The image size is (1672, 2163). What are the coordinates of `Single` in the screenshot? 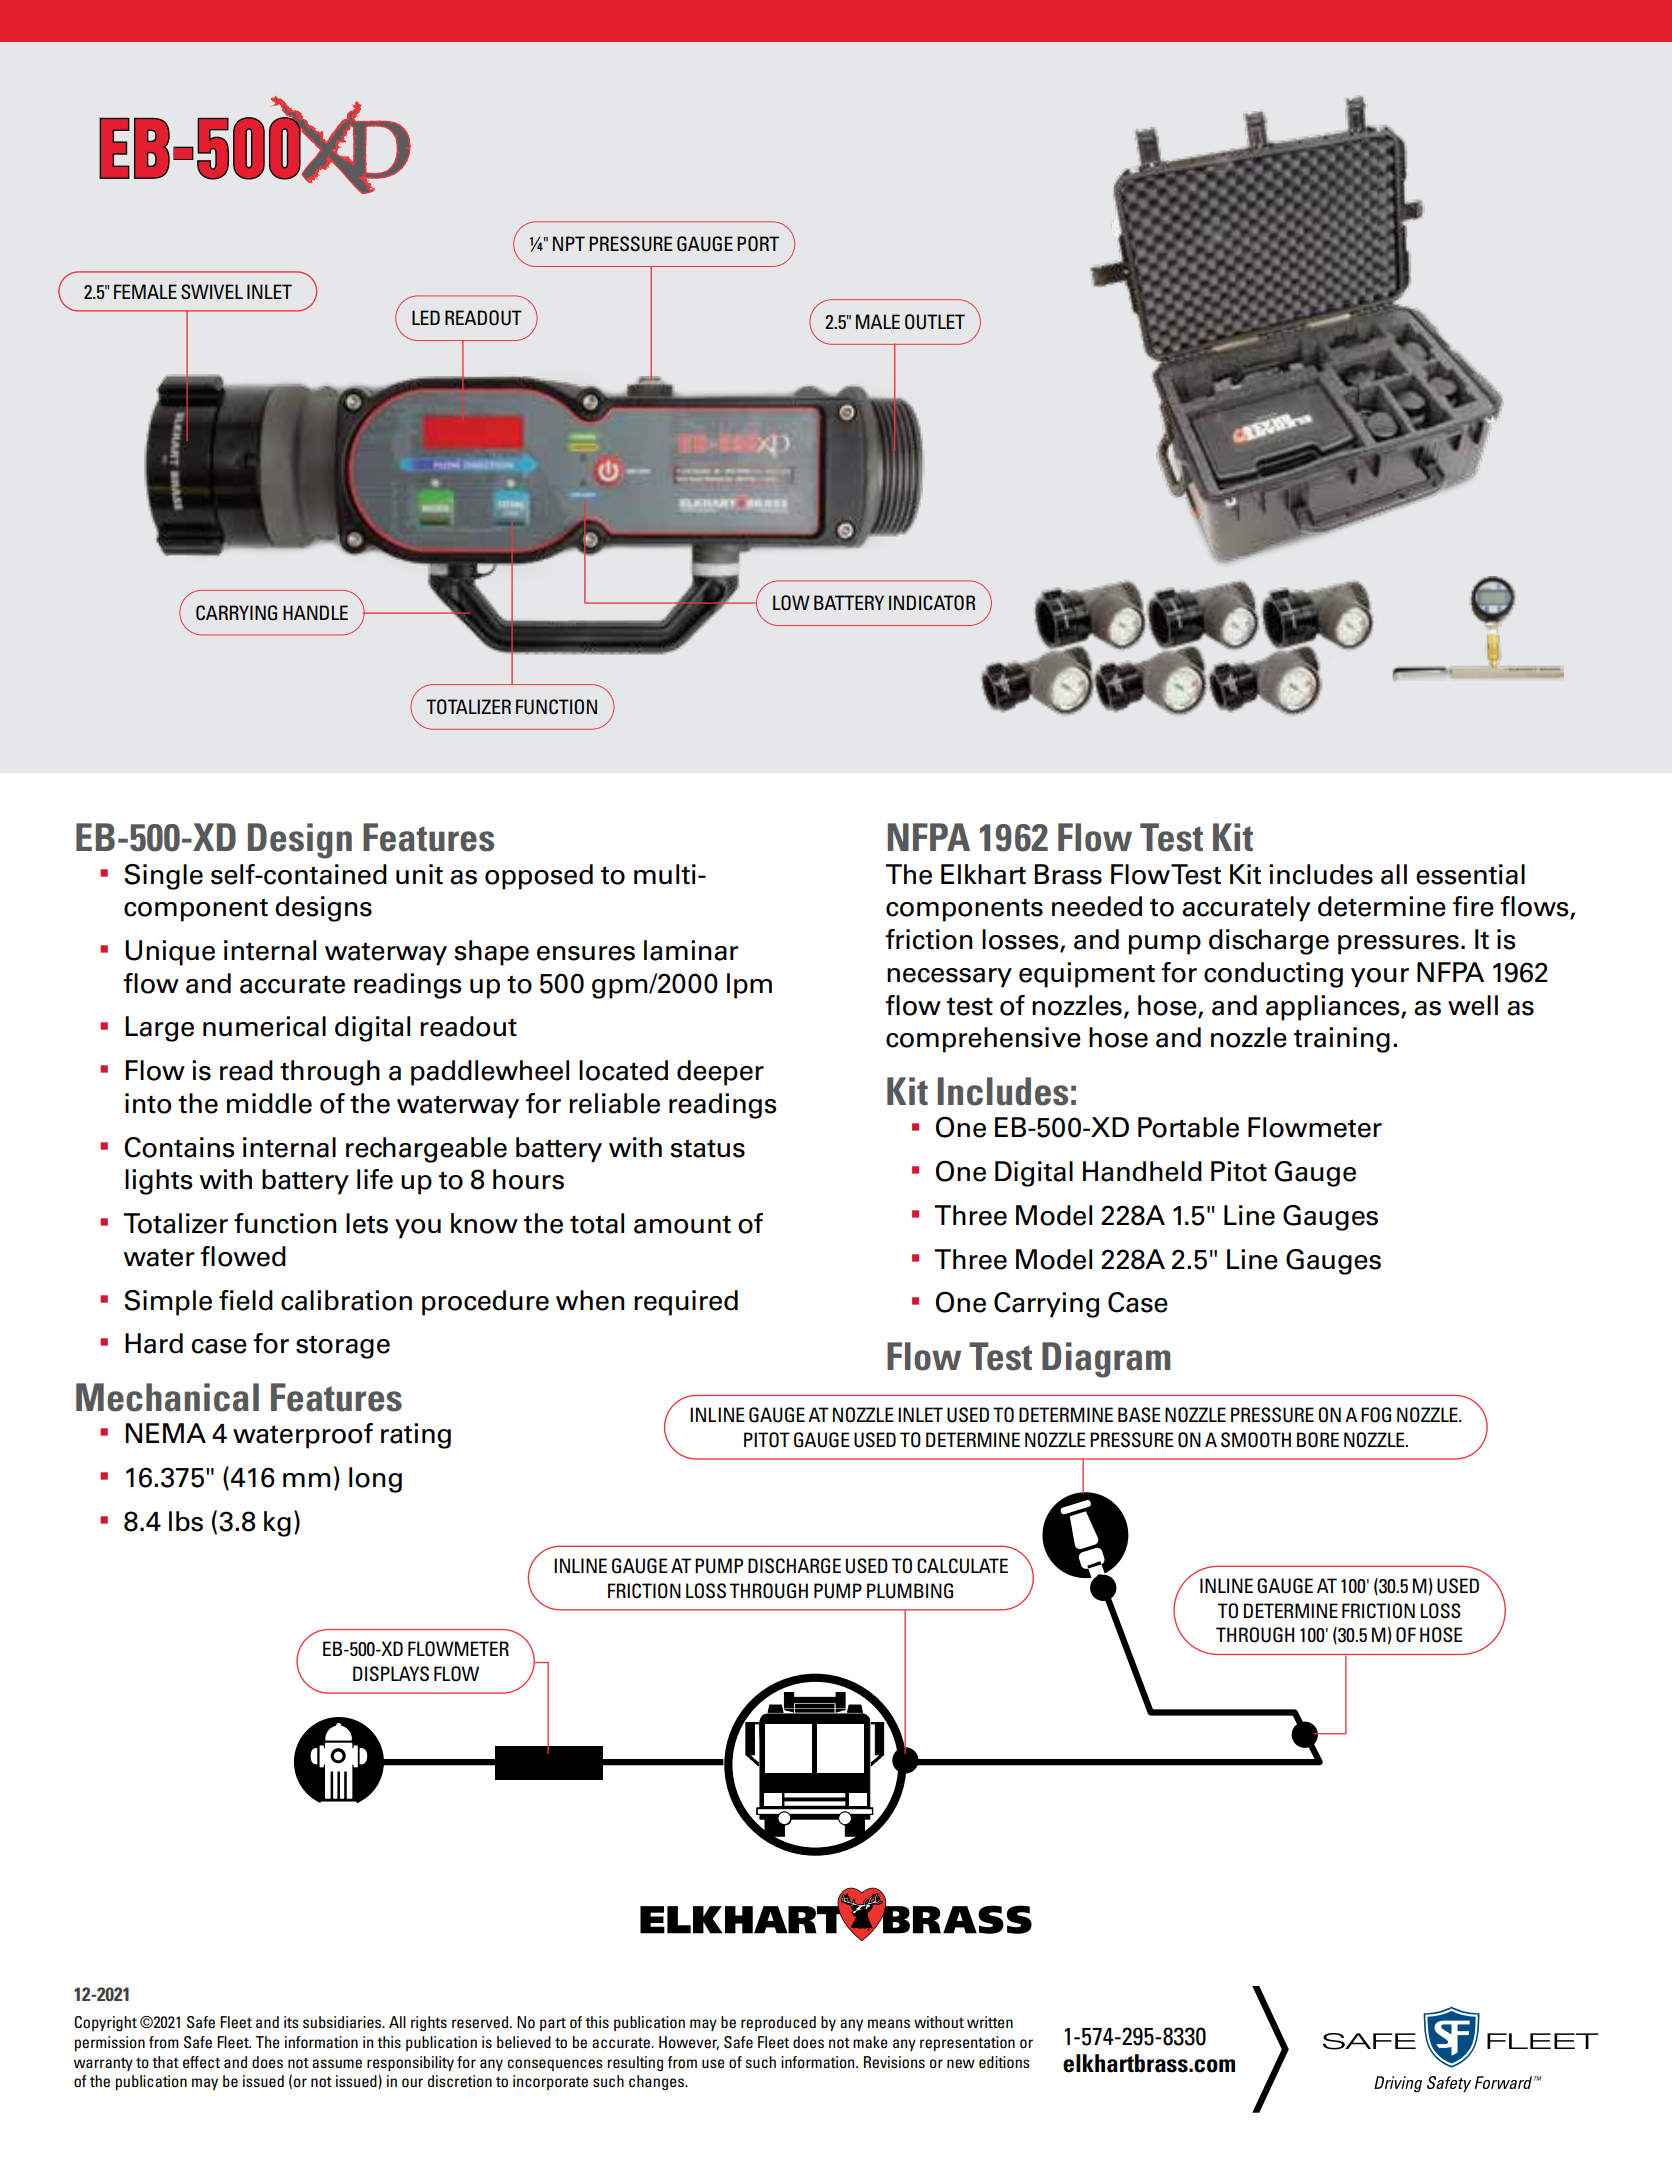 It's located at (164, 877).
